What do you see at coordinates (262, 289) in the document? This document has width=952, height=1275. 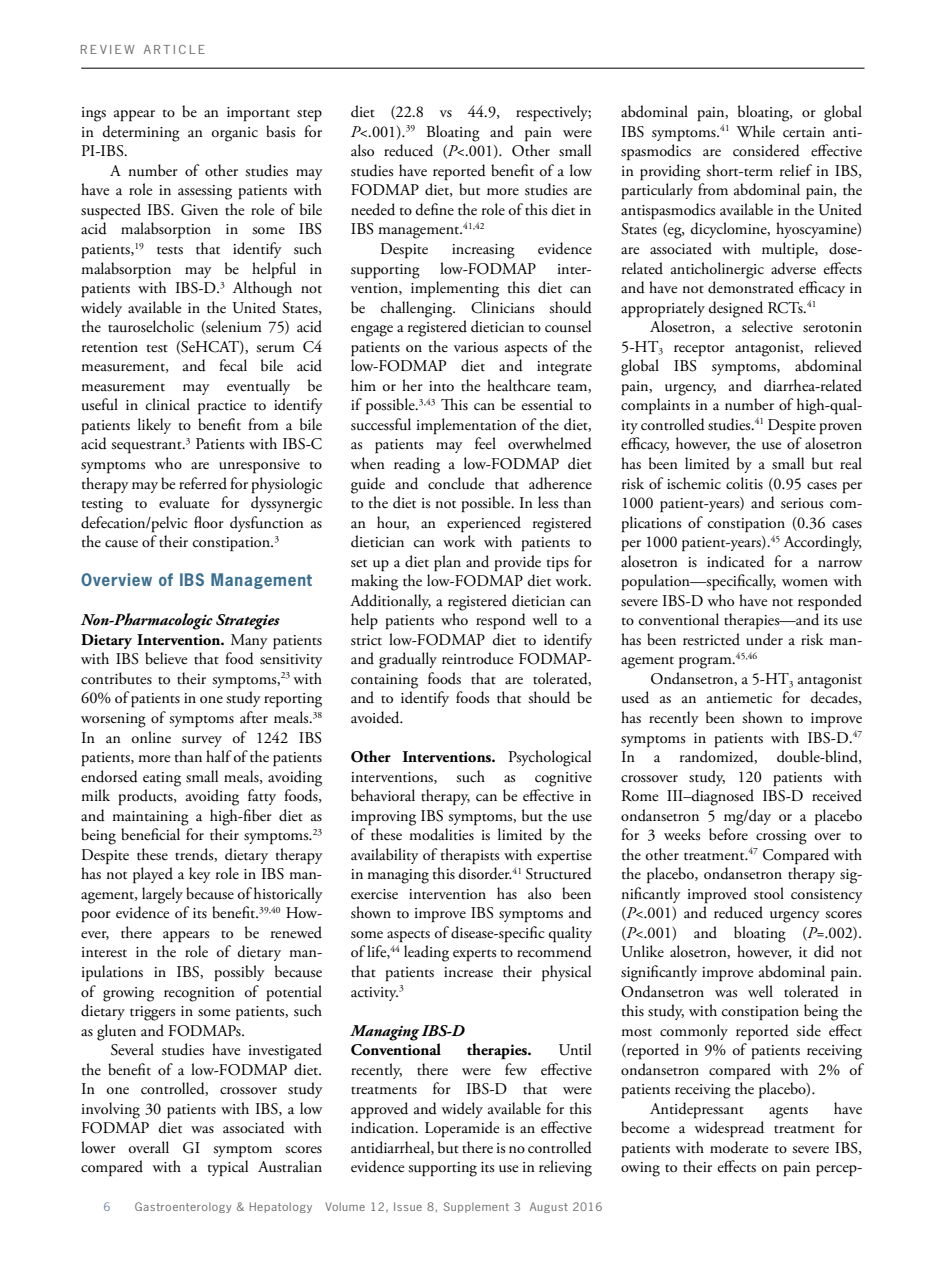 I see `Although` at bounding box center [262, 289].
